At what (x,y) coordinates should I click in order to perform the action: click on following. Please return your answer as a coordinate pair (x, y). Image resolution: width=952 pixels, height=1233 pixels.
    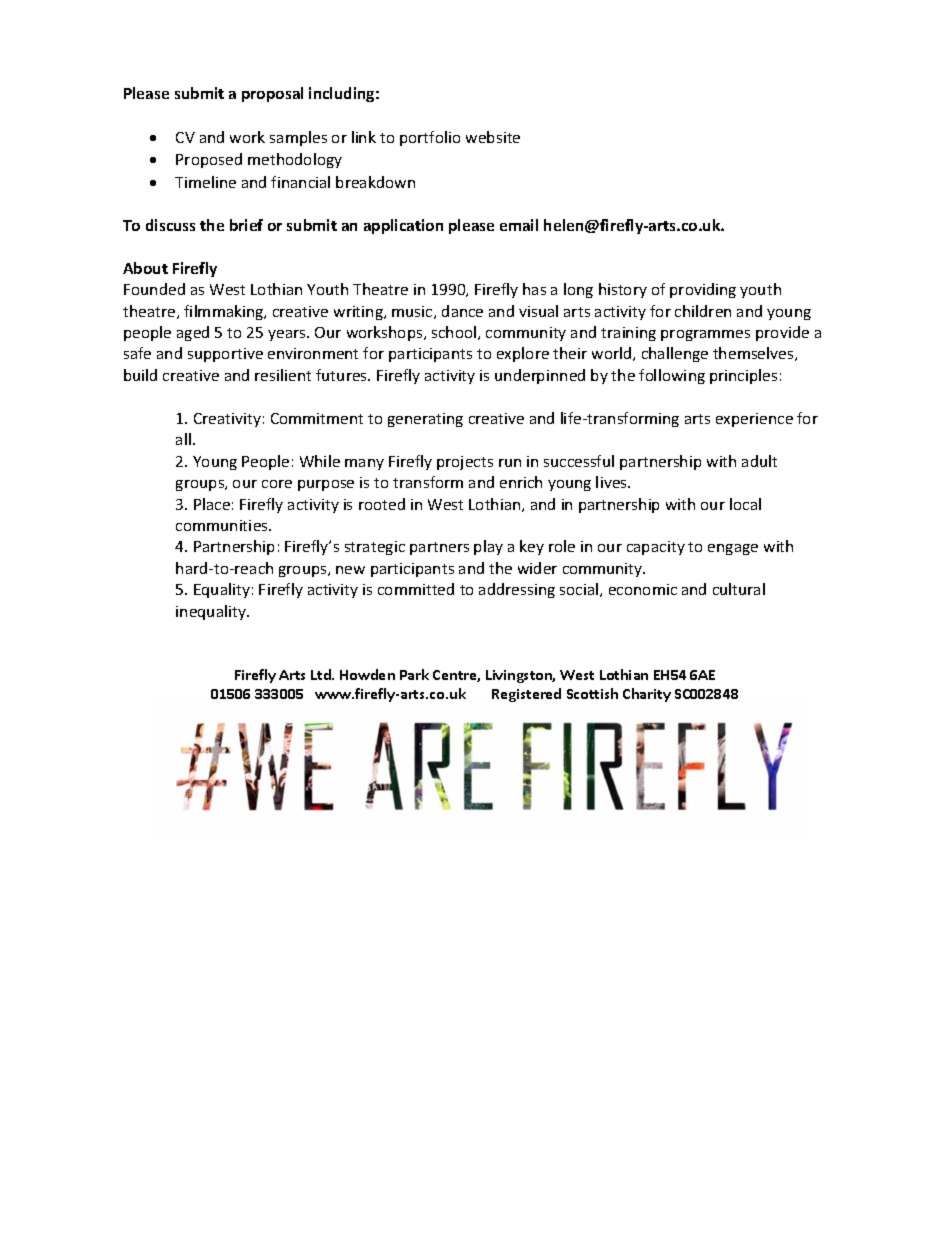
    Looking at the image, I should click on (672, 376).
